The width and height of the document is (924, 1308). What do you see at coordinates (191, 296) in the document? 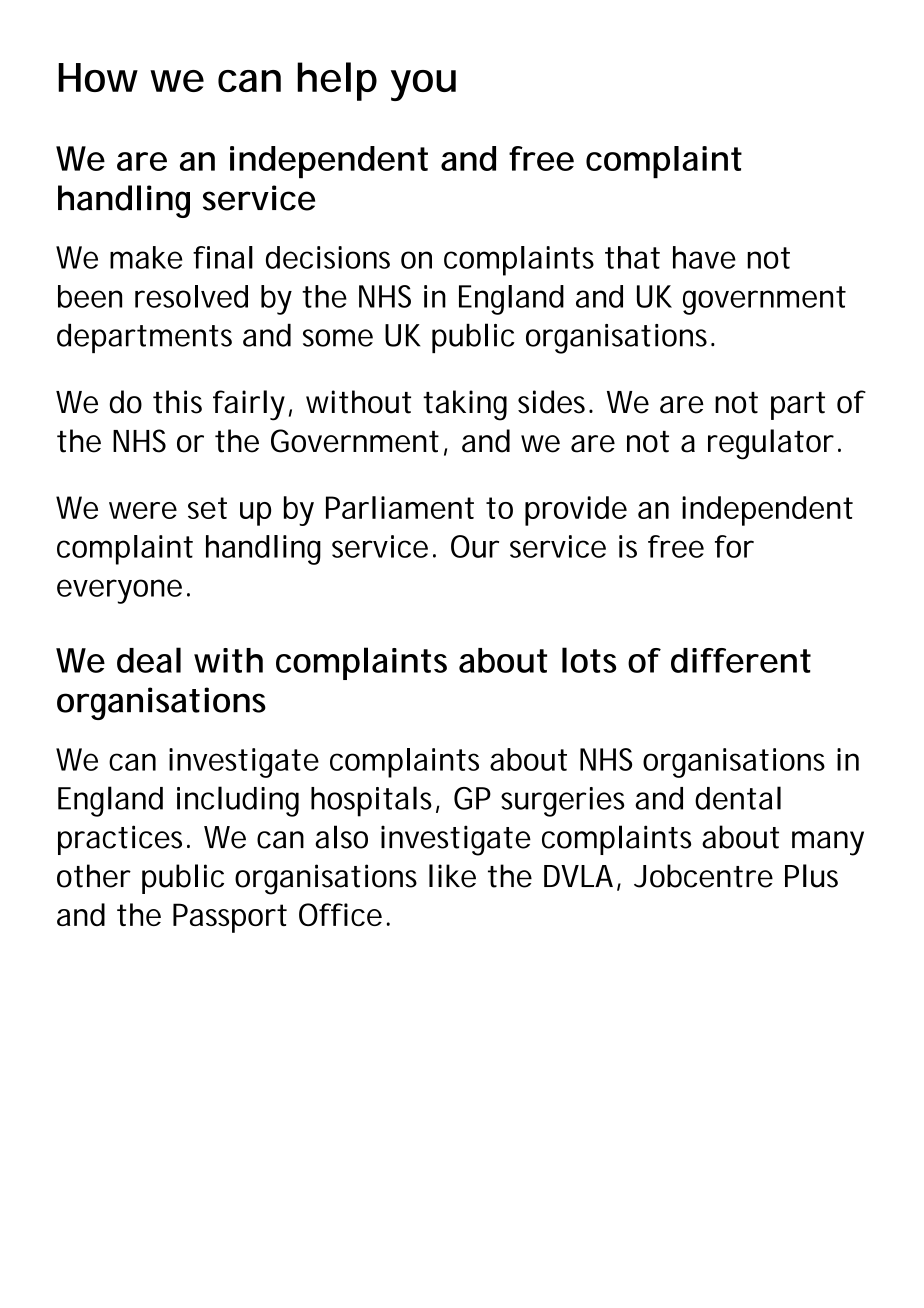
I see `resolved` at bounding box center [191, 296].
